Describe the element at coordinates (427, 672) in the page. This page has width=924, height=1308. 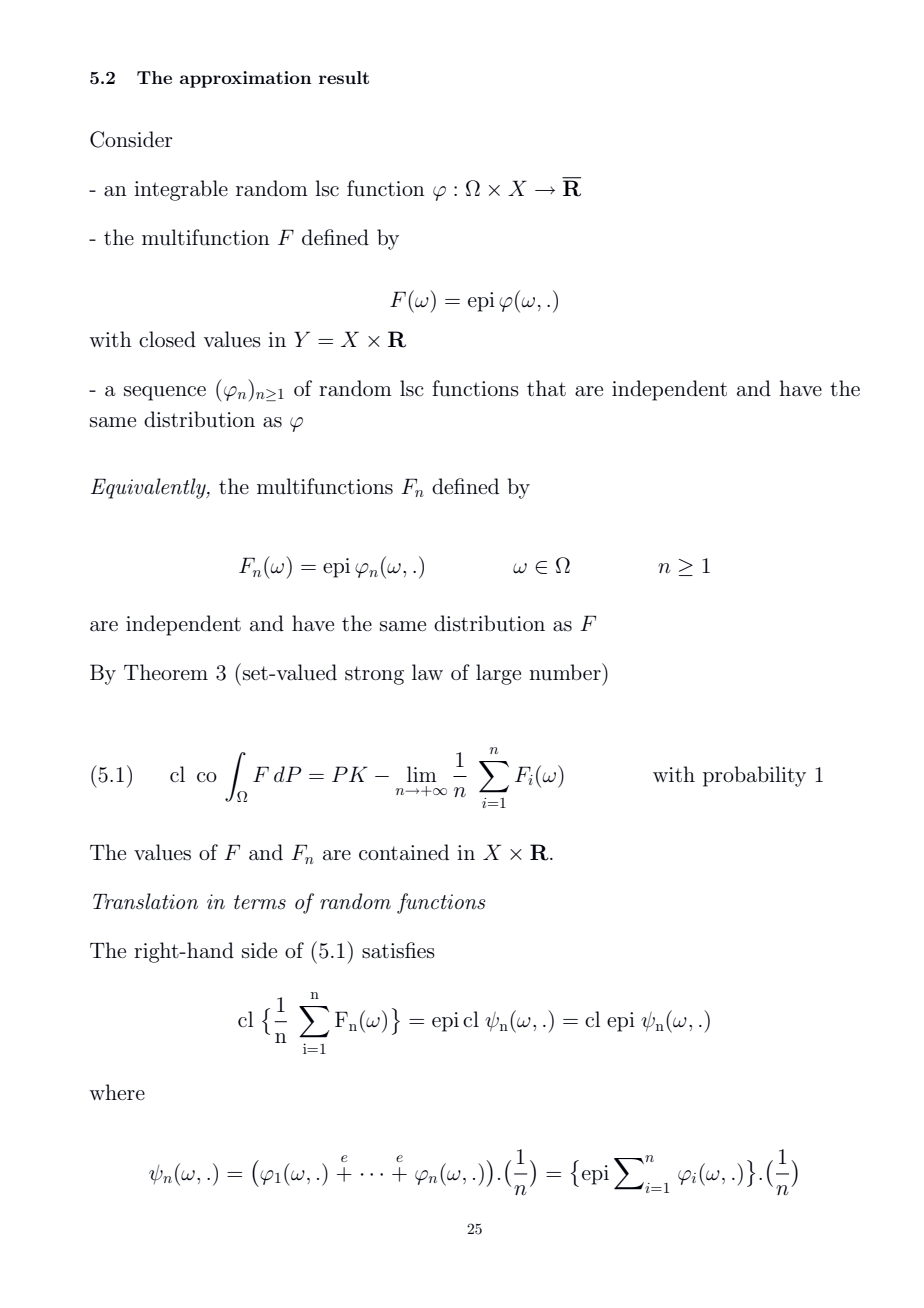
I see `law` at that location.
